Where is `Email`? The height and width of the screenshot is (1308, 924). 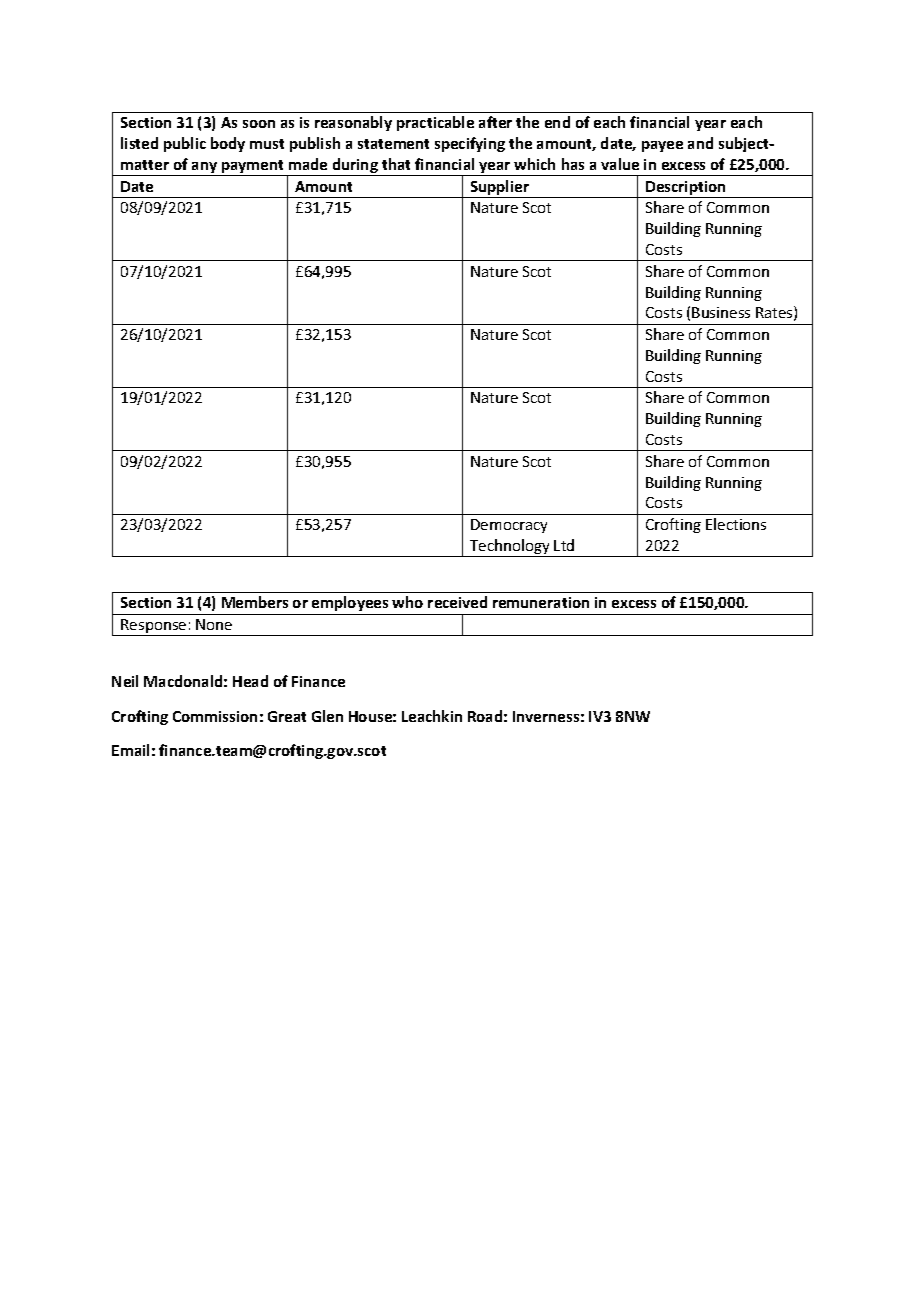 Email is located at coordinates (130, 750).
